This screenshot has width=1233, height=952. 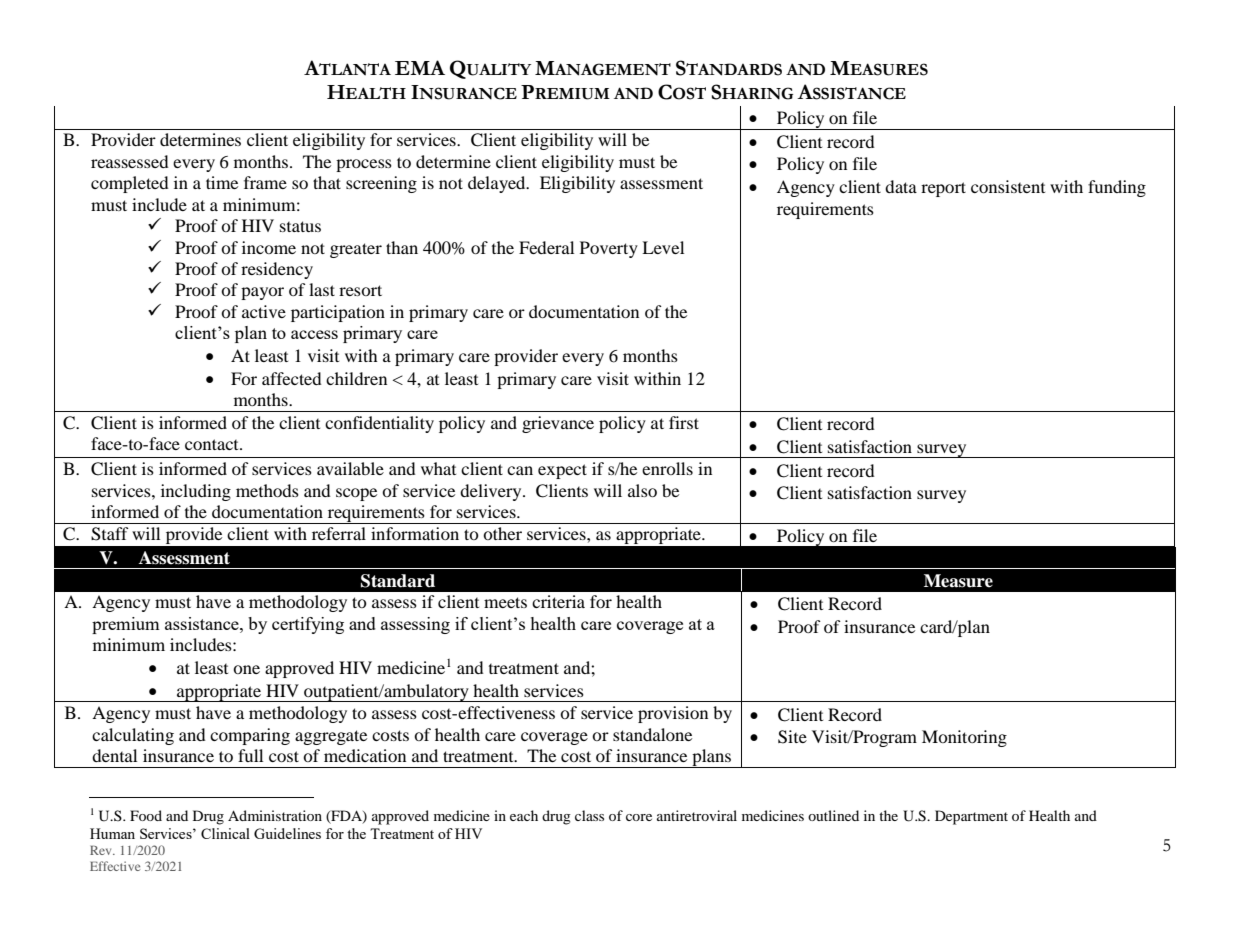 What do you see at coordinates (609, 249) in the screenshot?
I see `Poverty` at bounding box center [609, 249].
